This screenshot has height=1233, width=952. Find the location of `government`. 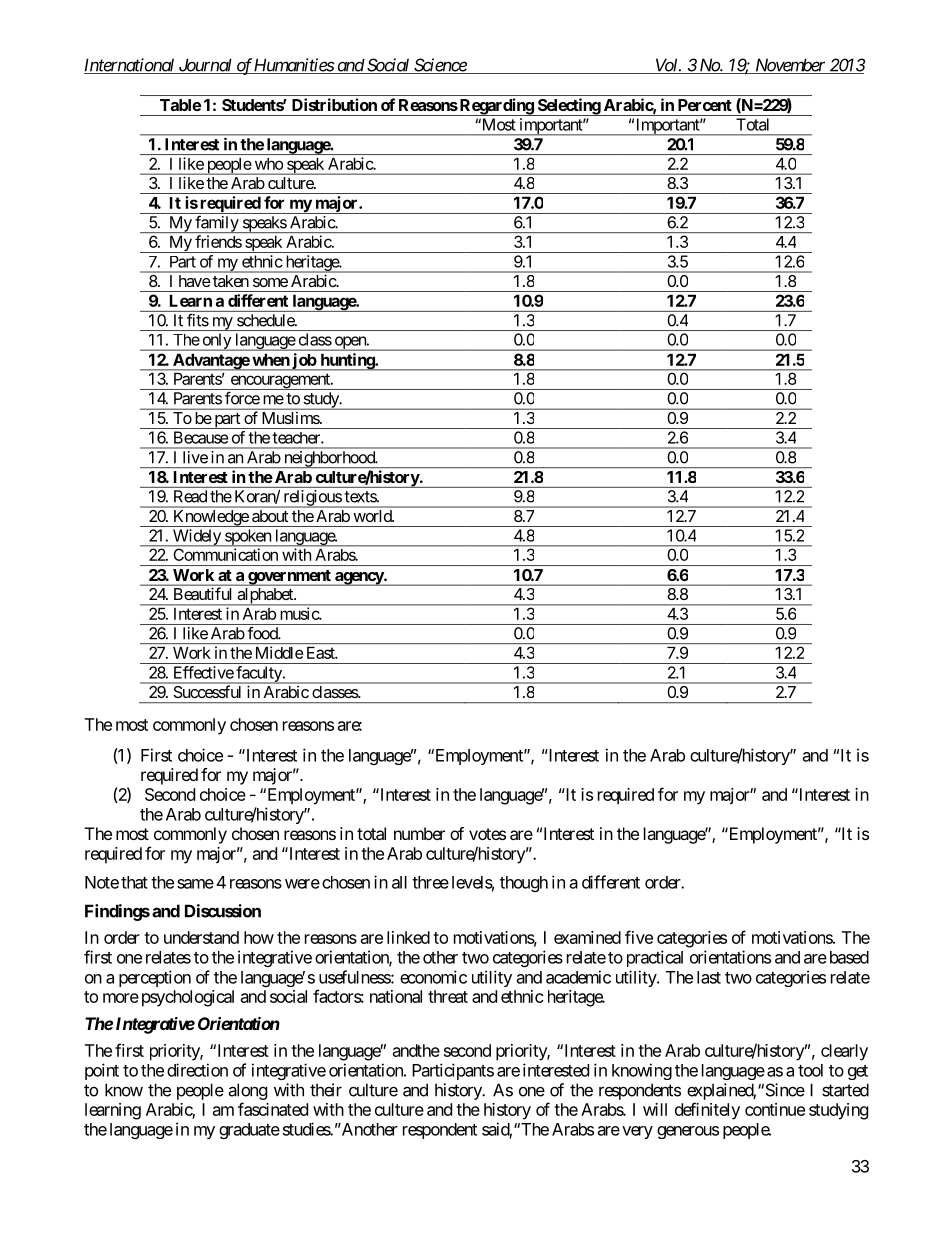

government is located at coordinates (289, 578).
